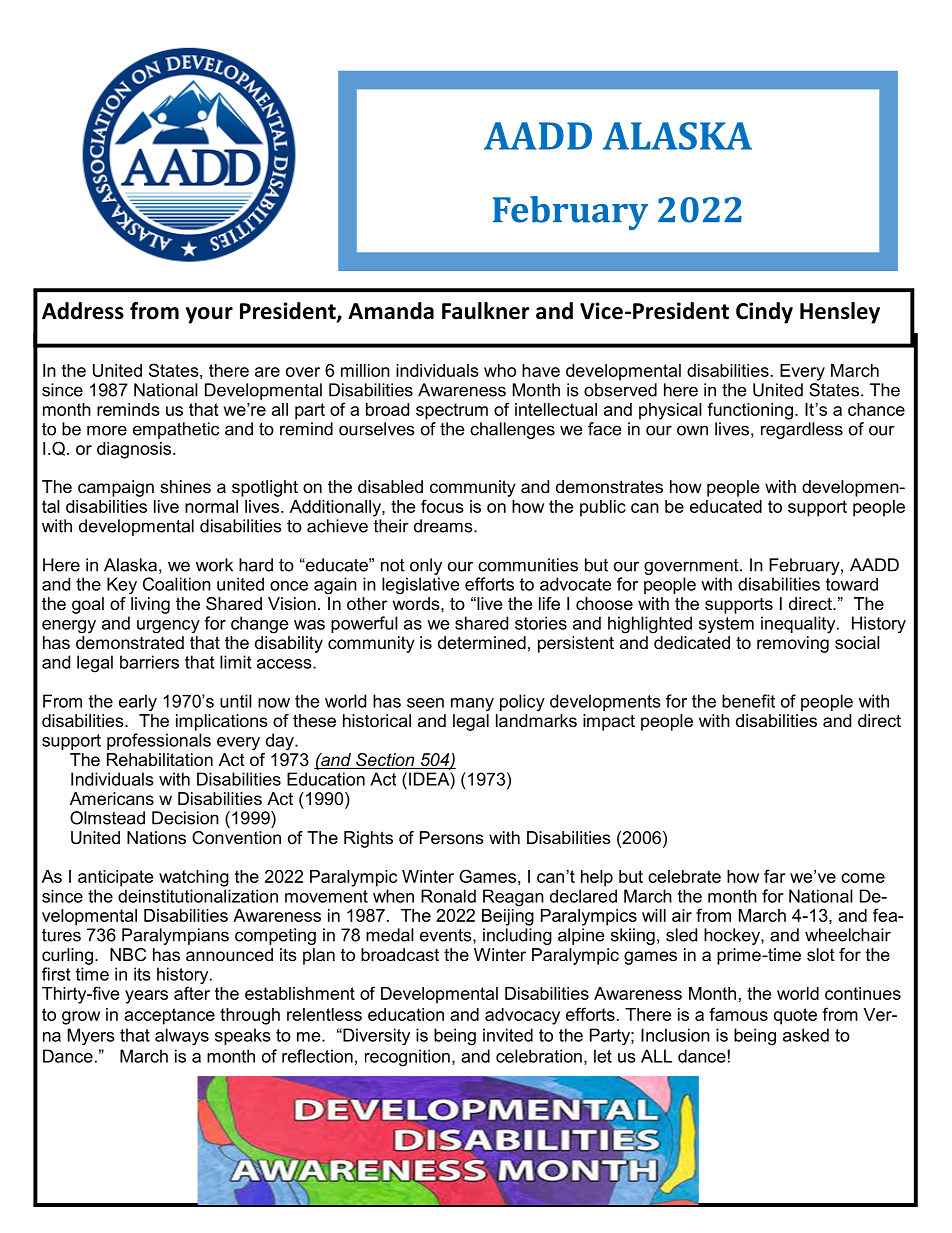  What do you see at coordinates (852, 584) in the image?
I see `toward` at bounding box center [852, 584].
